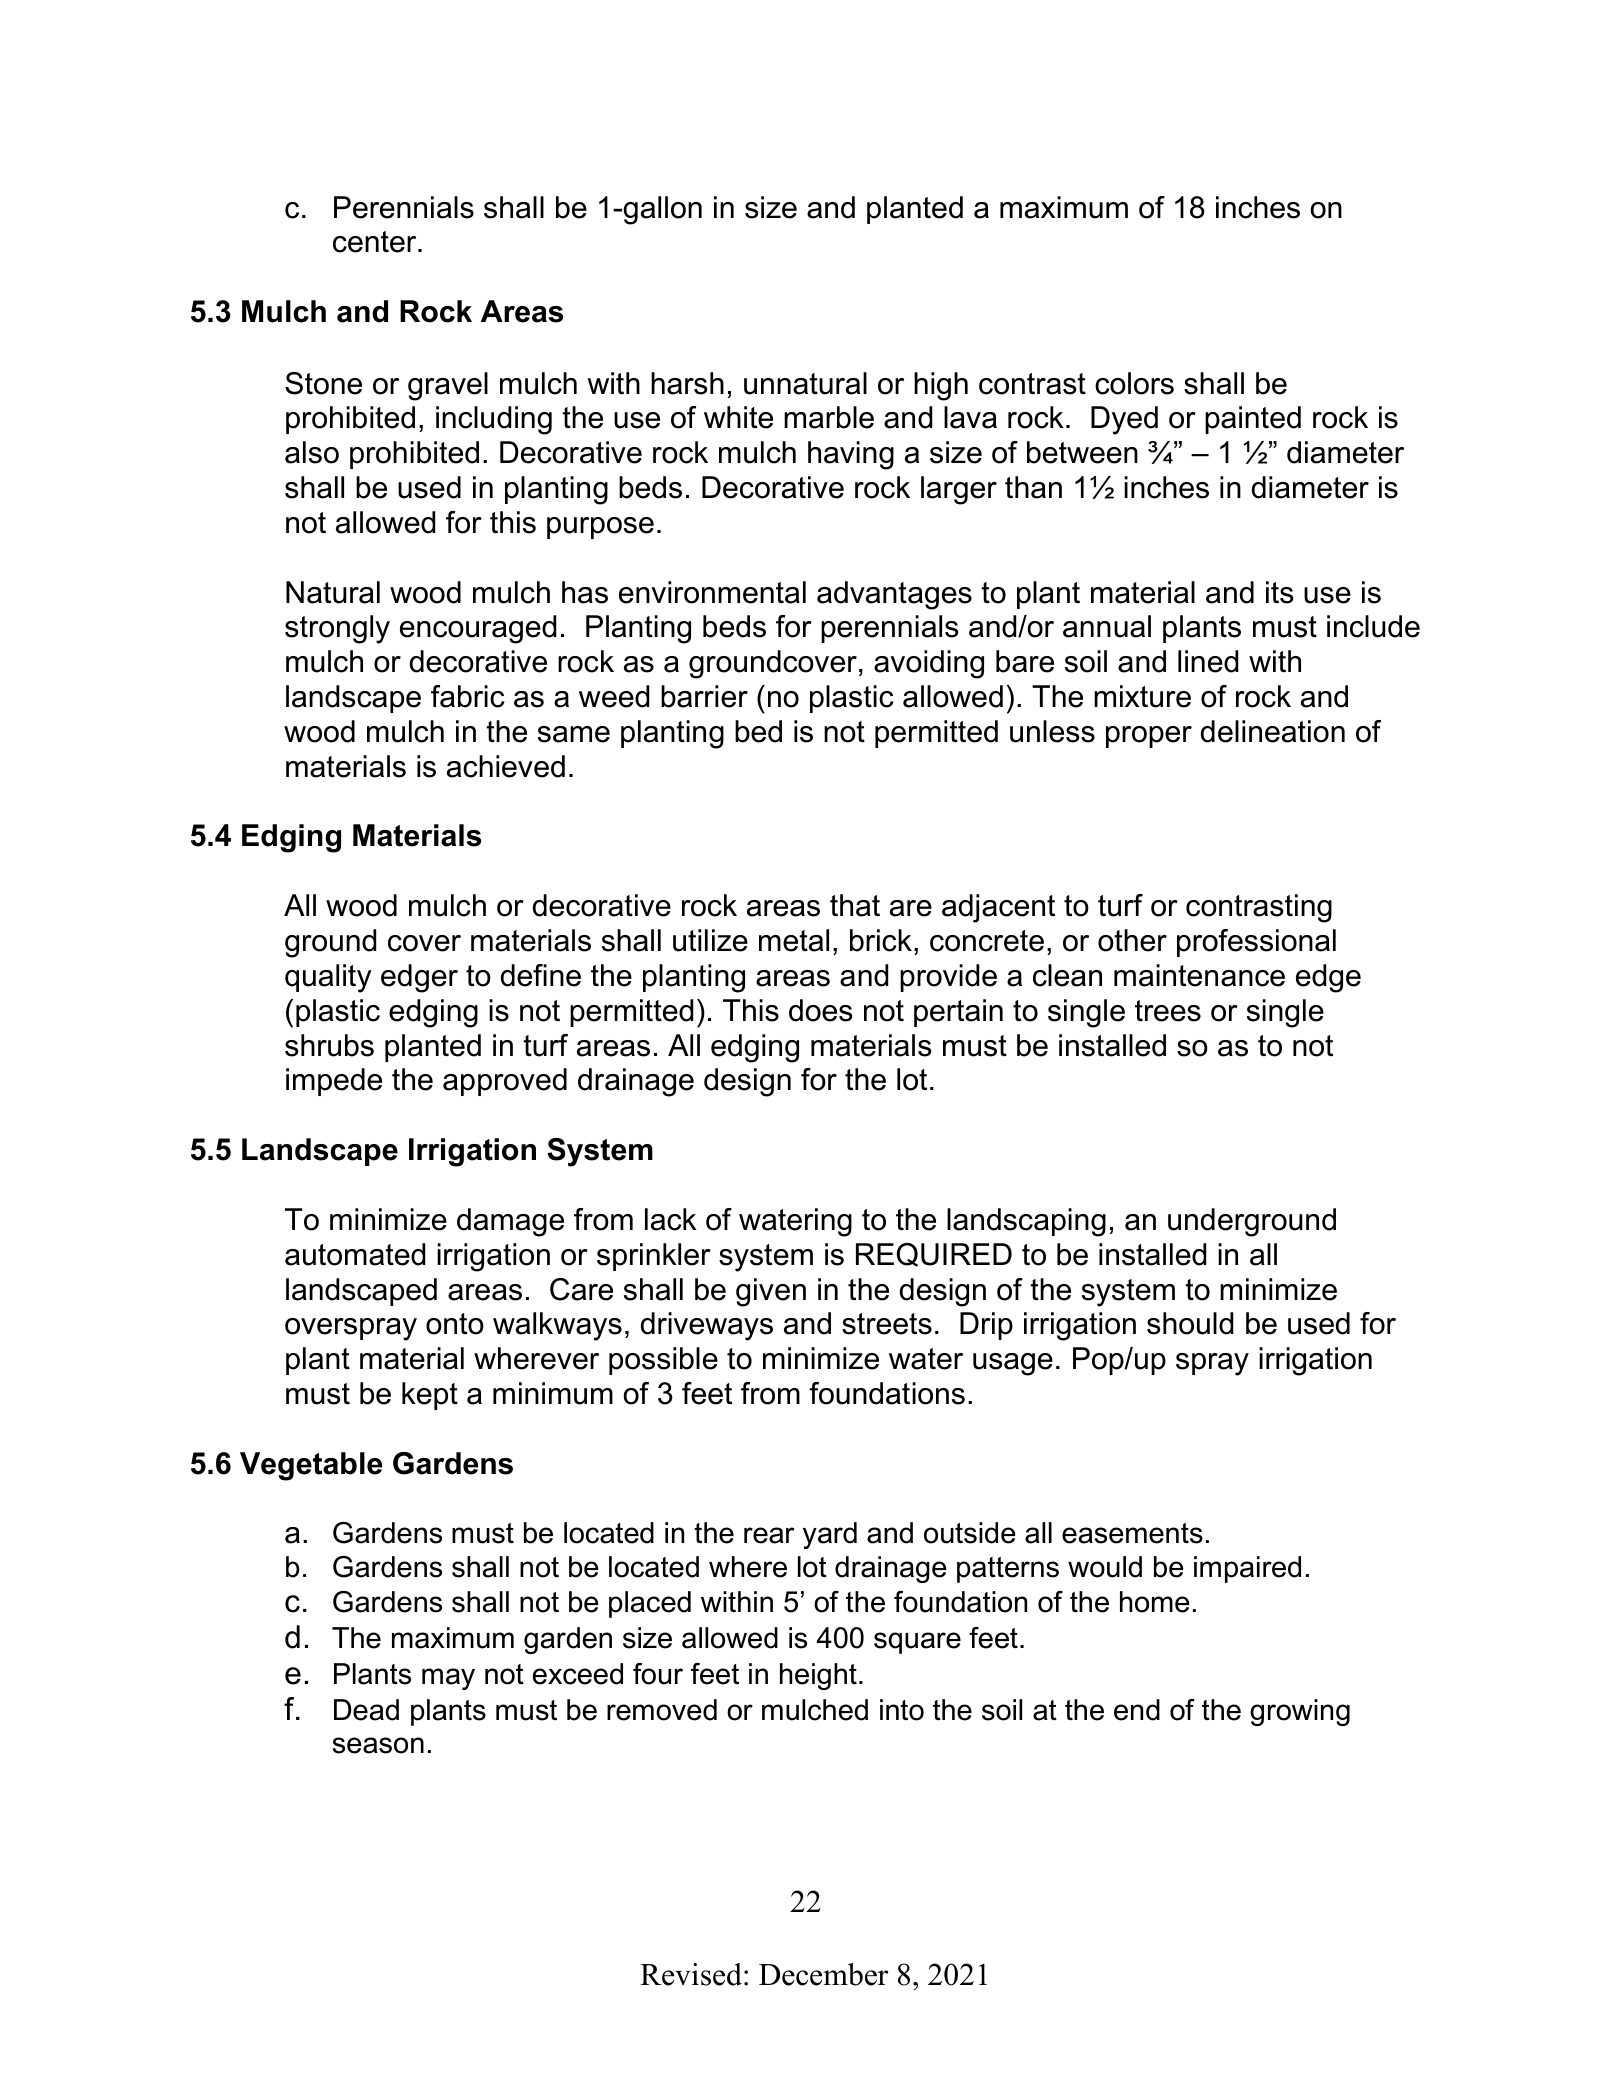 This page has height=2087, width=1612. Describe the element at coordinates (1300, 1712) in the page. I see `growing` at that location.
